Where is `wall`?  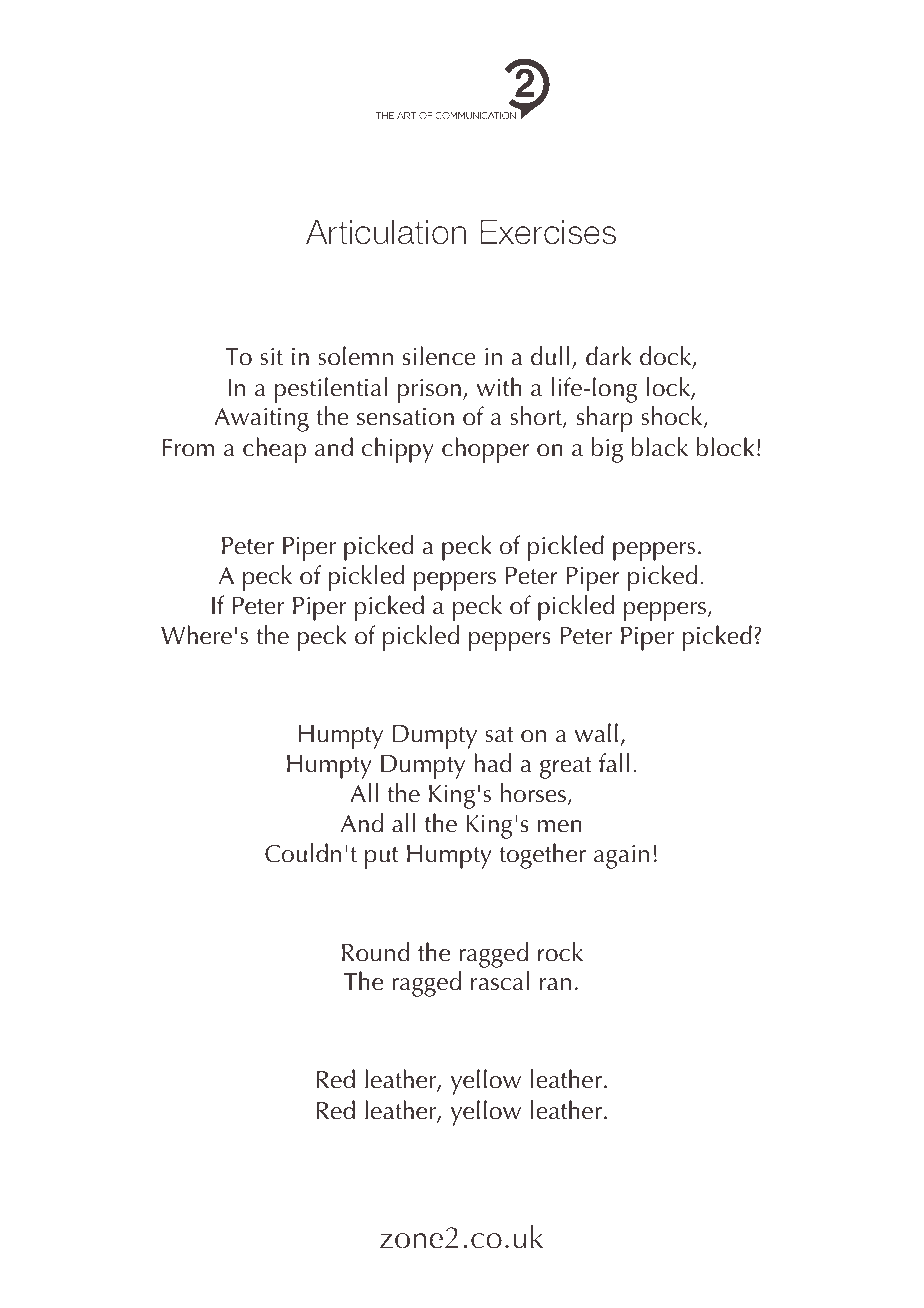 wall is located at coordinates (596, 733).
